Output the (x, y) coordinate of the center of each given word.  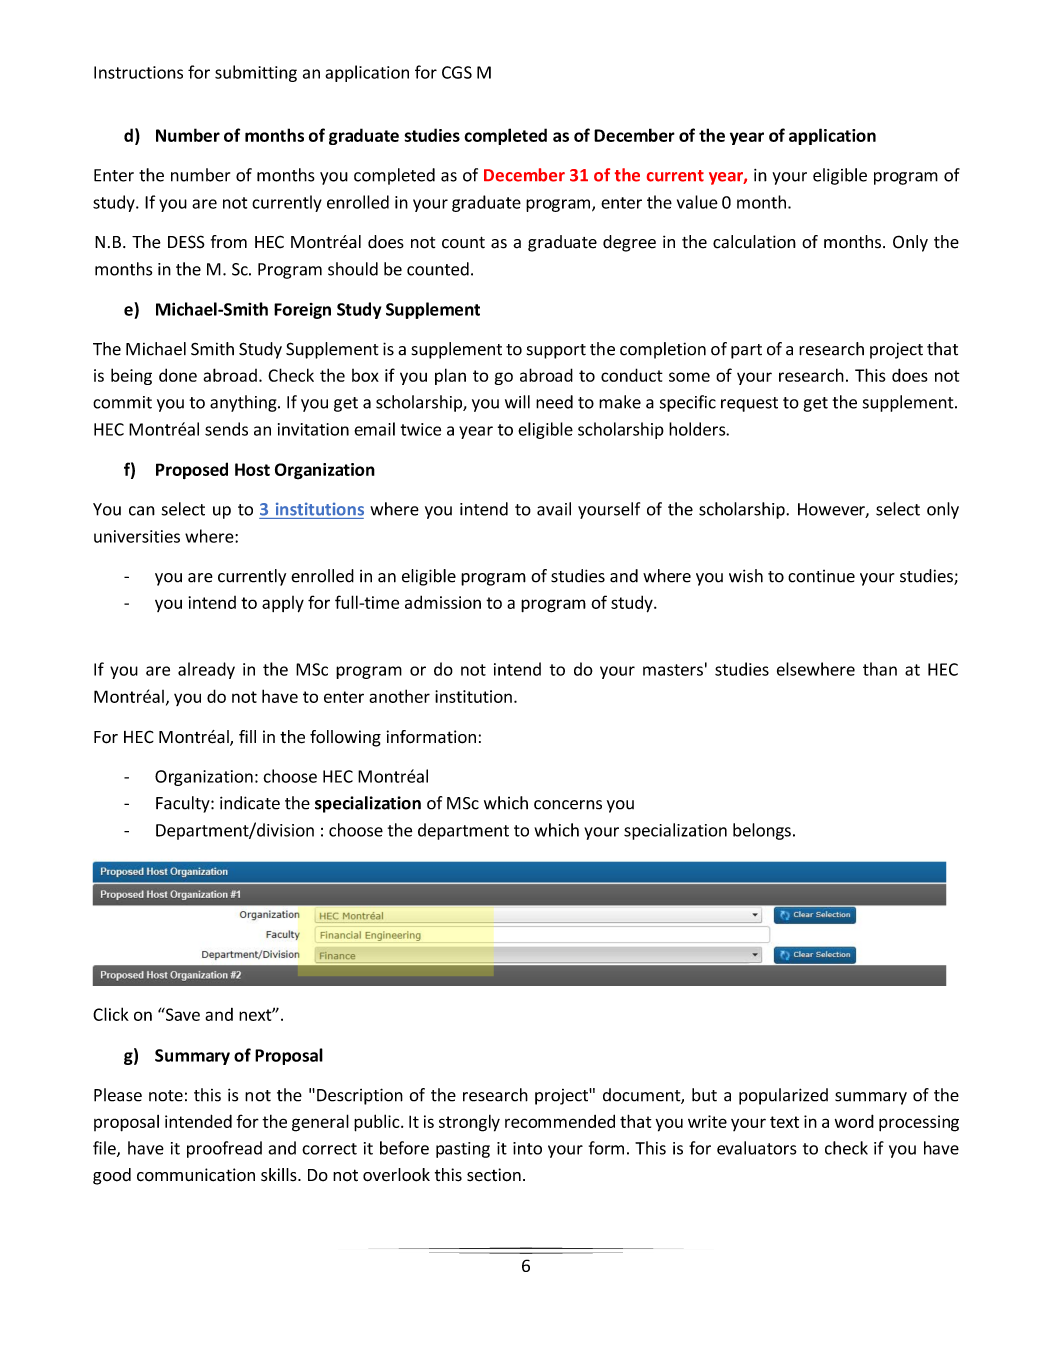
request (749, 404)
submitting (256, 73)
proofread (224, 1149)
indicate (250, 803)
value (697, 202)
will (517, 402)
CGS (457, 72)
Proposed (192, 470)
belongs (762, 831)
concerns (568, 805)
